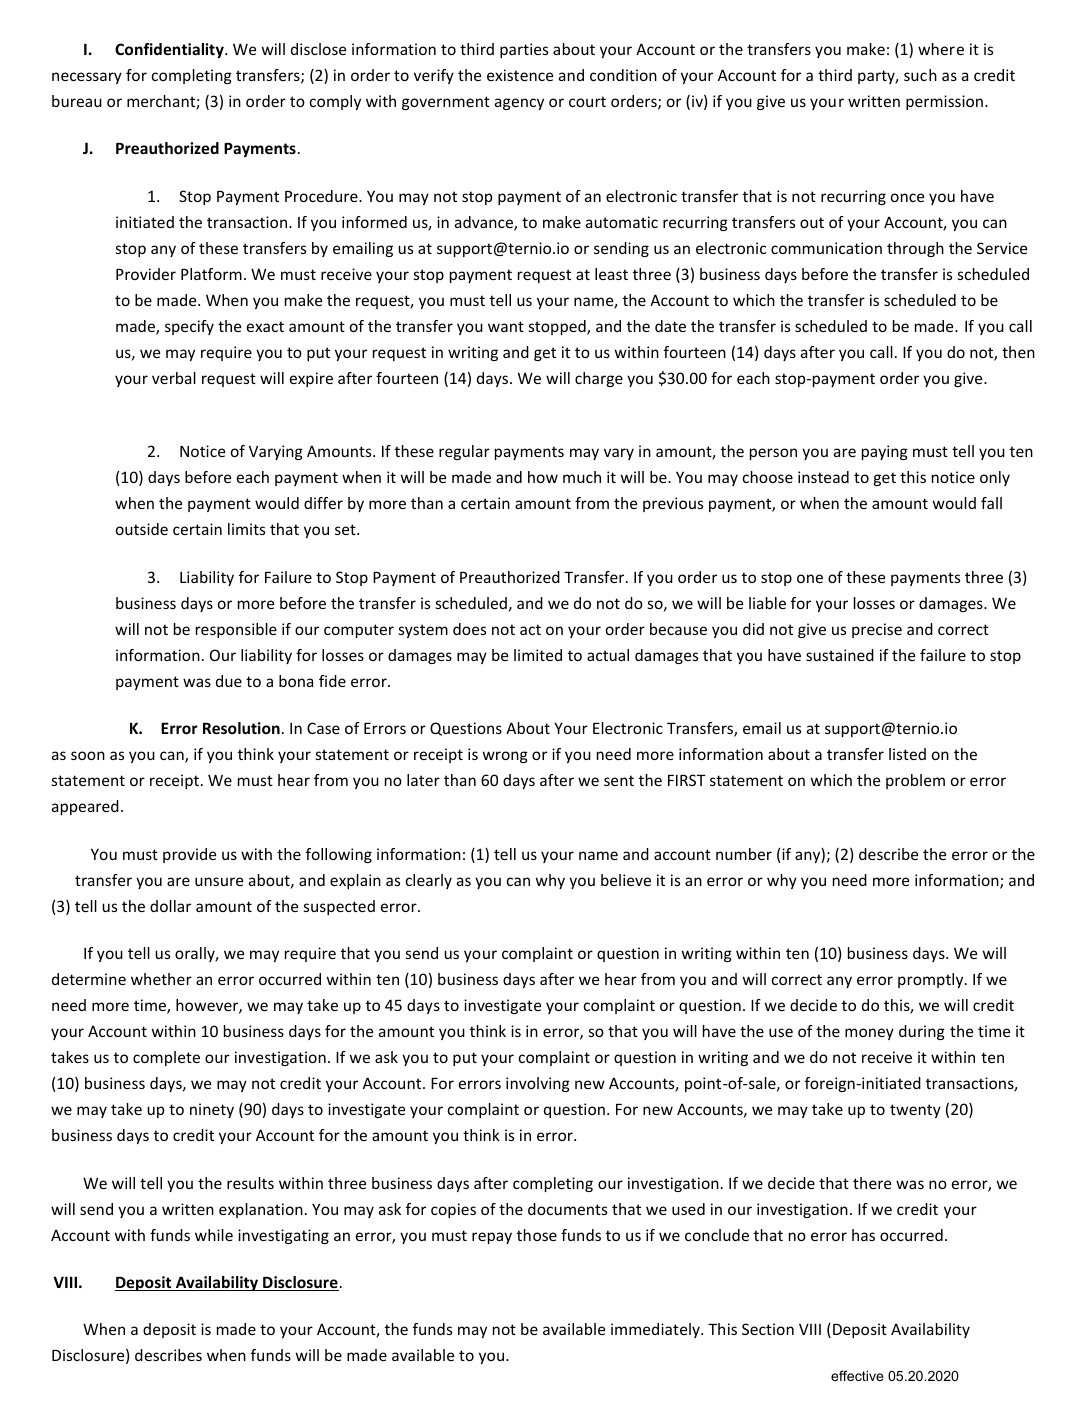  I want to click on listed, so click(907, 754).
